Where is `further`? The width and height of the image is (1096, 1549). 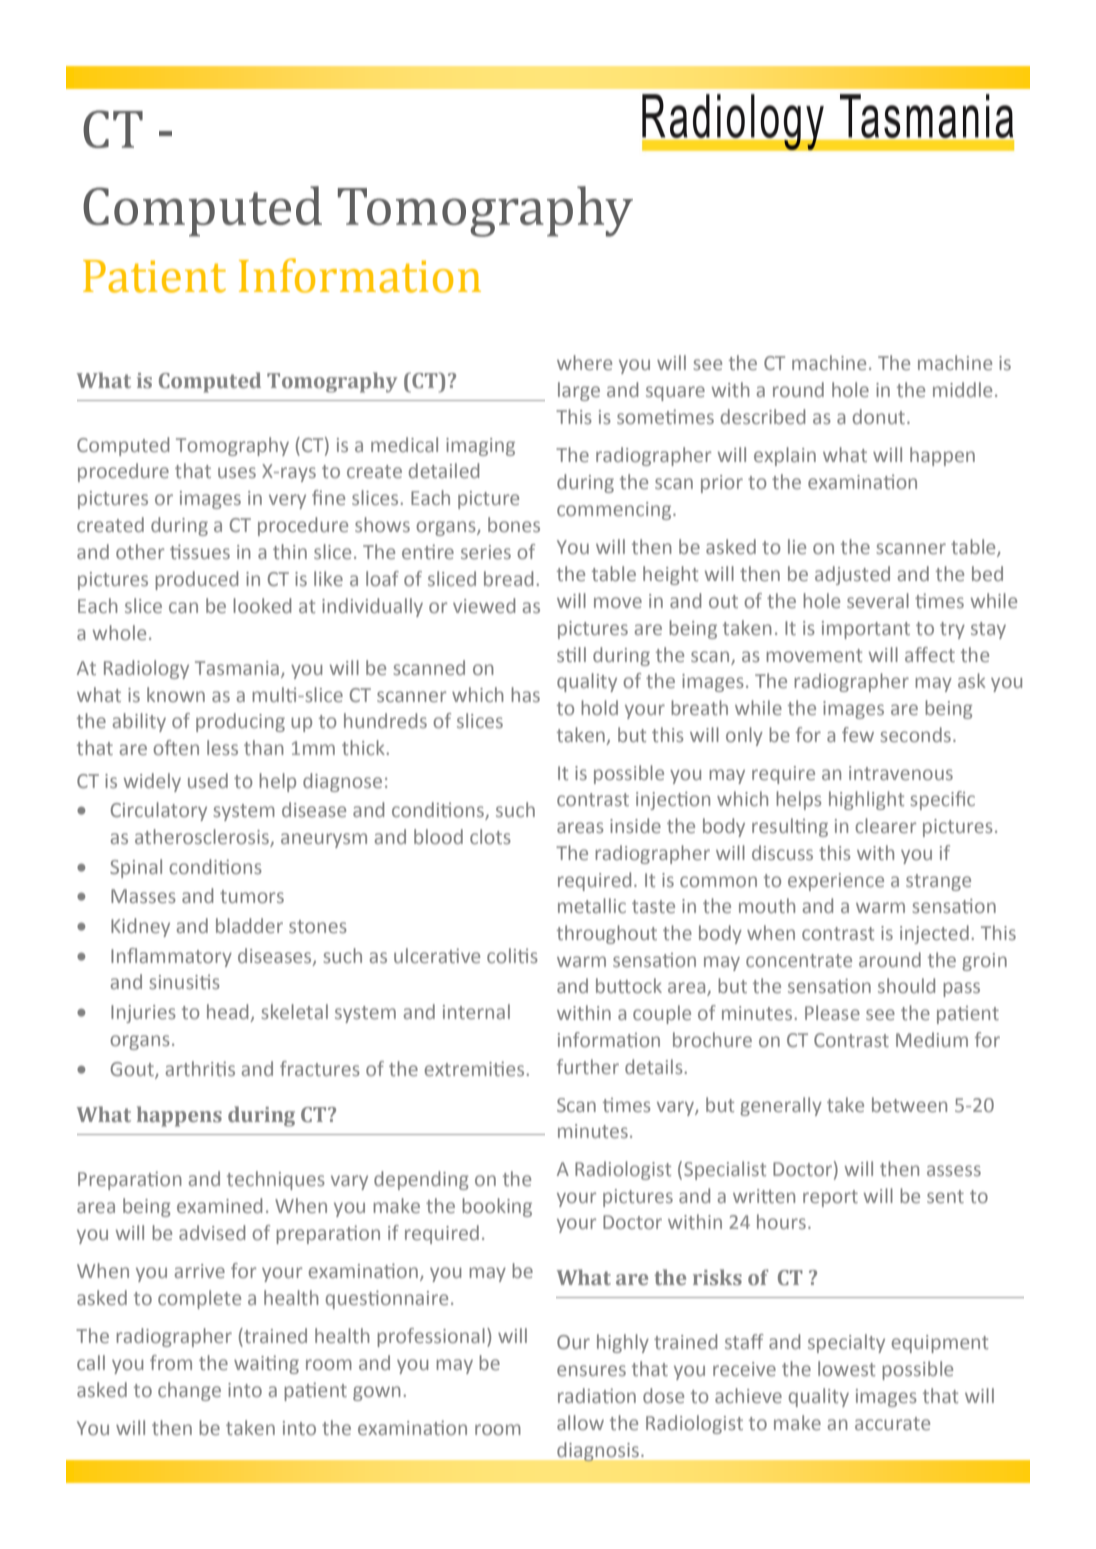 further is located at coordinates (588, 1066).
